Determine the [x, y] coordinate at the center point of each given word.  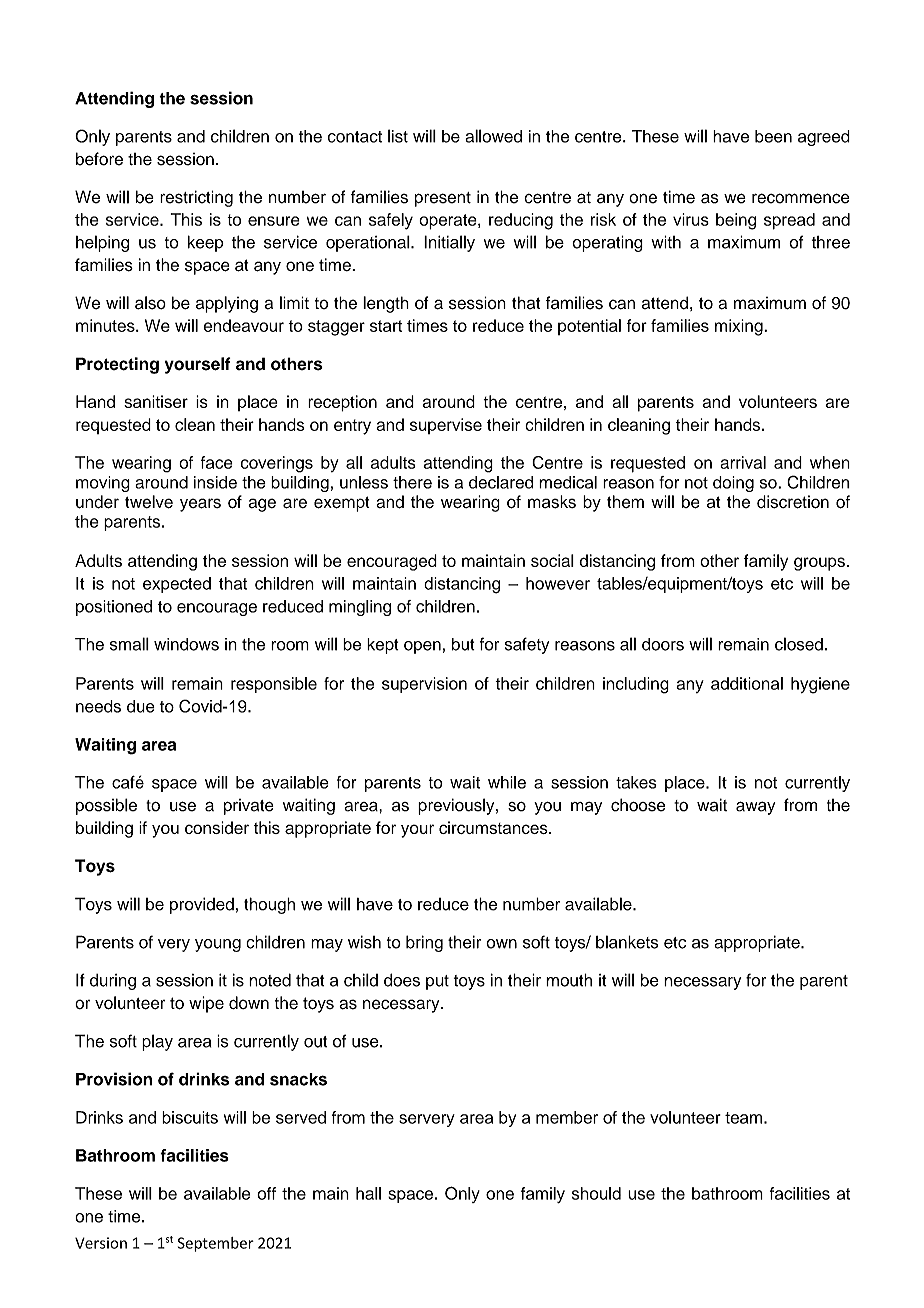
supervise [446, 426]
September [216, 1244]
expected [177, 585]
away [756, 808]
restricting [196, 198]
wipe [206, 1004]
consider [217, 827]
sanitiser [156, 401]
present [443, 199]
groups [819, 564]
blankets [627, 942]
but [463, 644]
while [507, 782]
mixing [740, 327]
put [437, 982]
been [773, 136]
